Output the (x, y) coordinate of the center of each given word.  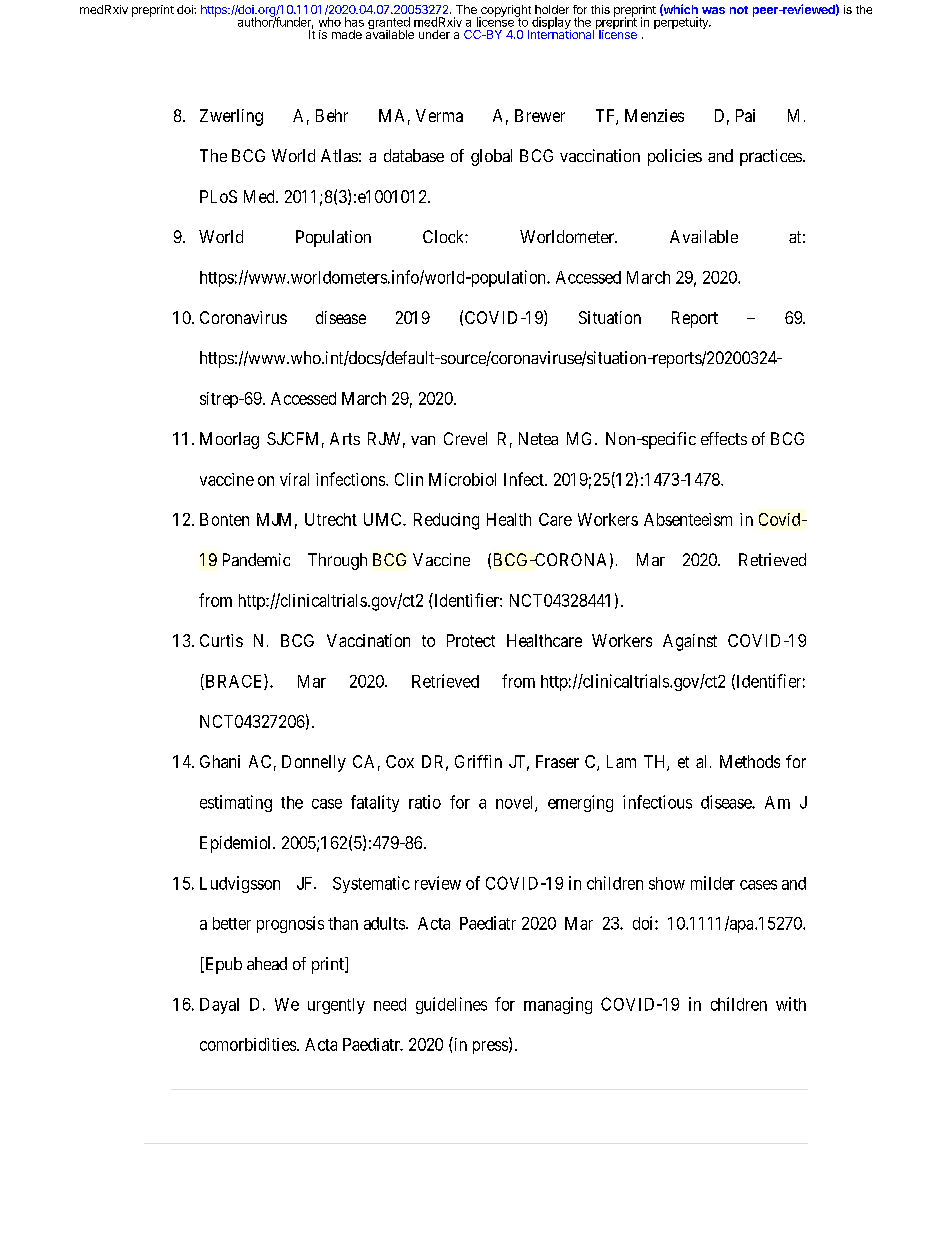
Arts (345, 438)
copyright (505, 12)
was (713, 10)
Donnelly (314, 763)
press (490, 1047)
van (423, 440)
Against (690, 642)
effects (724, 438)
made (347, 34)
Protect (471, 640)
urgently (336, 1006)
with (791, 1004)
